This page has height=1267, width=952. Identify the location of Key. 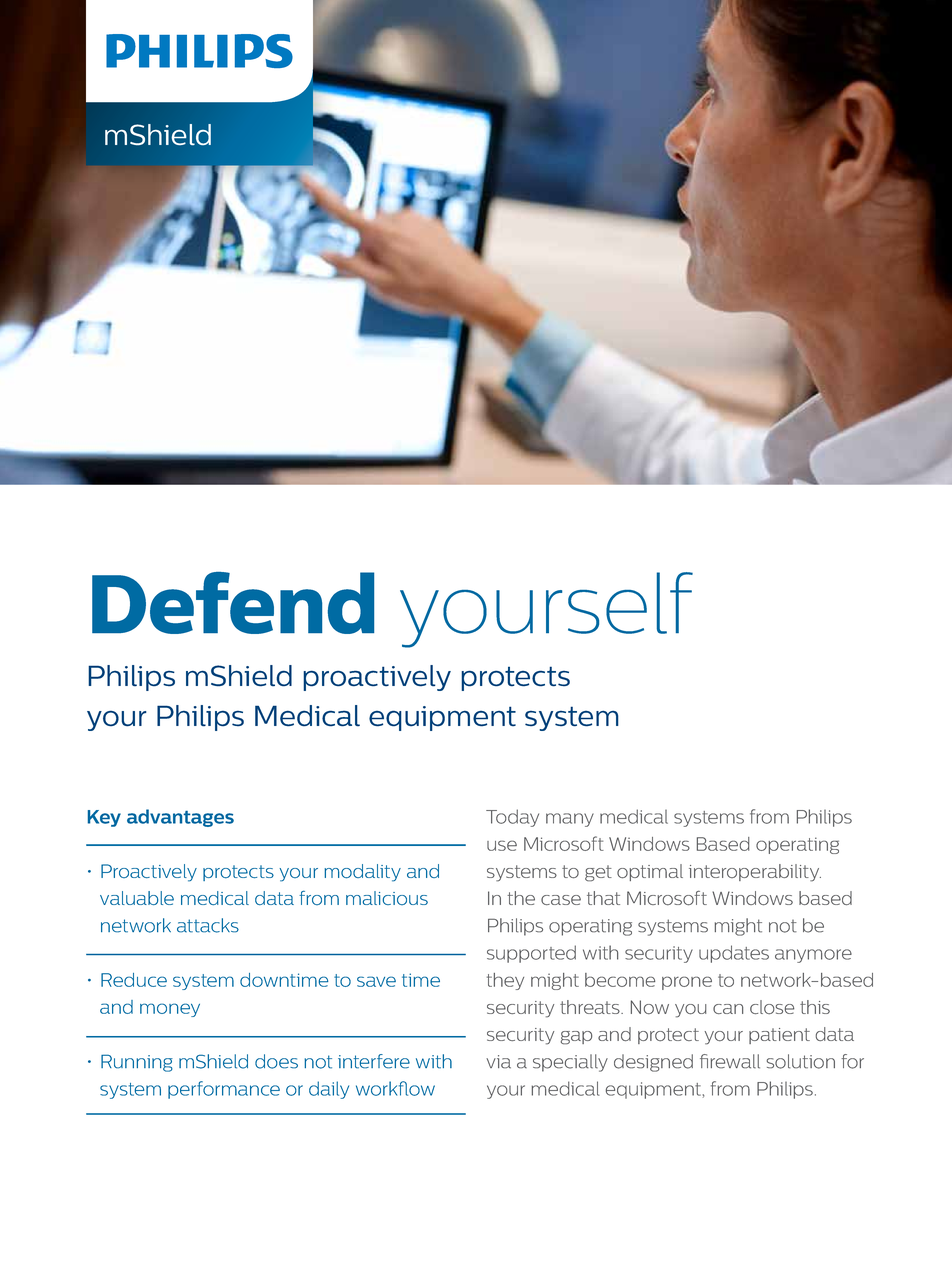
(104, 818).
